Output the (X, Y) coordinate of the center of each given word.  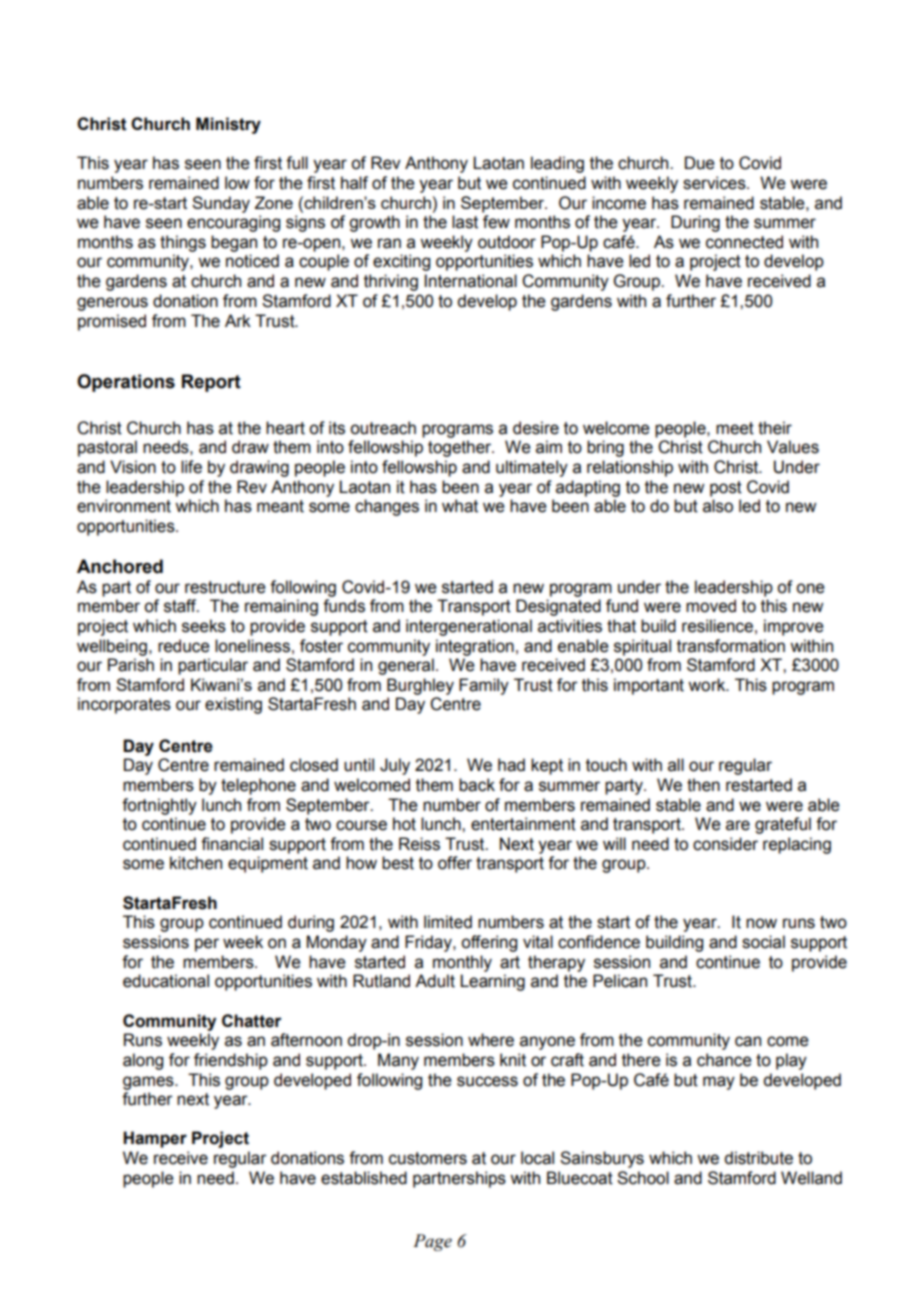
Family (484, 686)
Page (432, 1242)
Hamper (155, 1139)
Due (700, 163)
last (465, 222)
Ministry (228, 125)
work (708, 685)
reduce (184, 646)
